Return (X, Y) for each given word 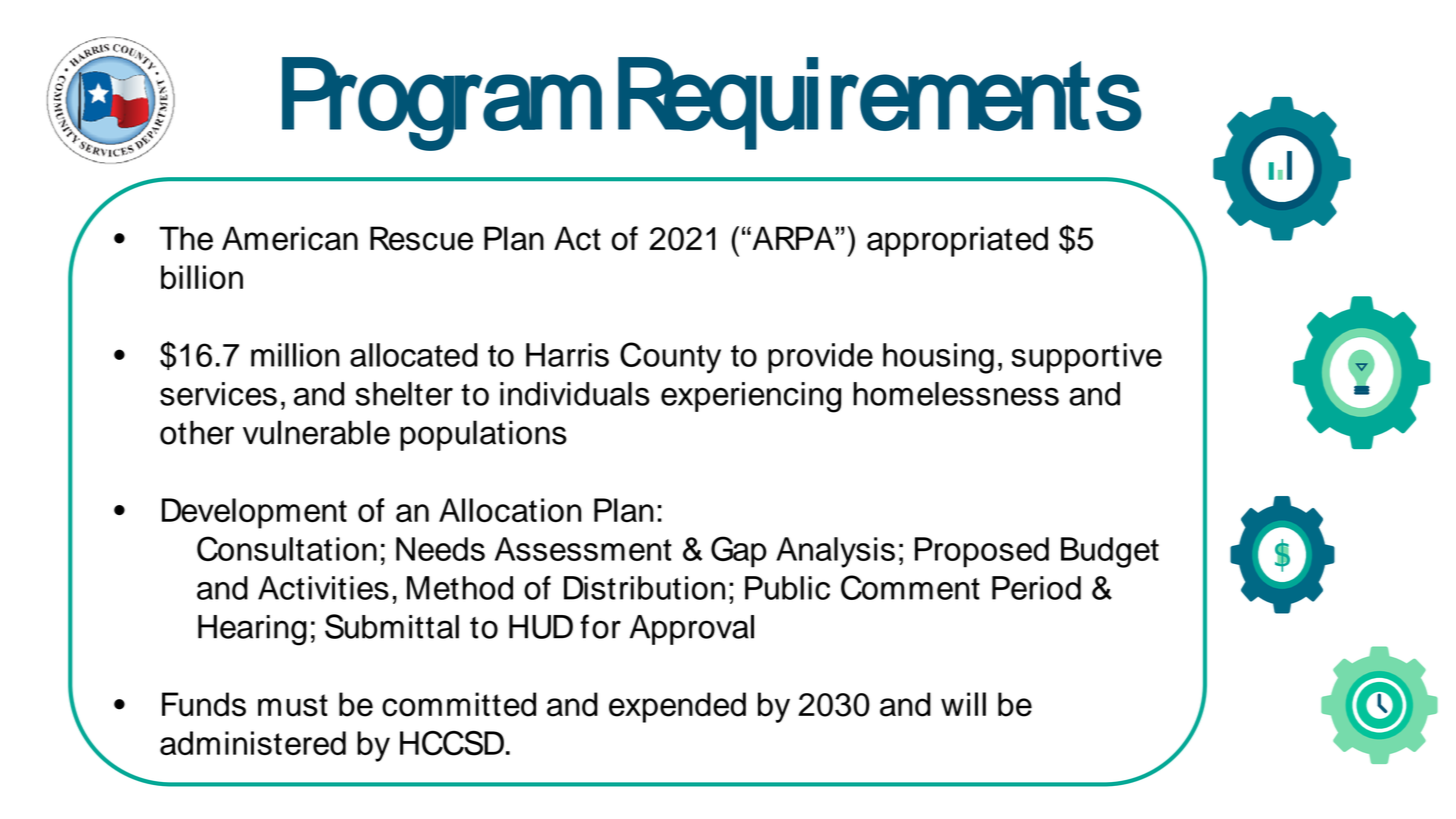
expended (677, 707)
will (963, 704)
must (293, 705)
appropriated (957, 241)
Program (442, 104)
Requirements (880, 103)
